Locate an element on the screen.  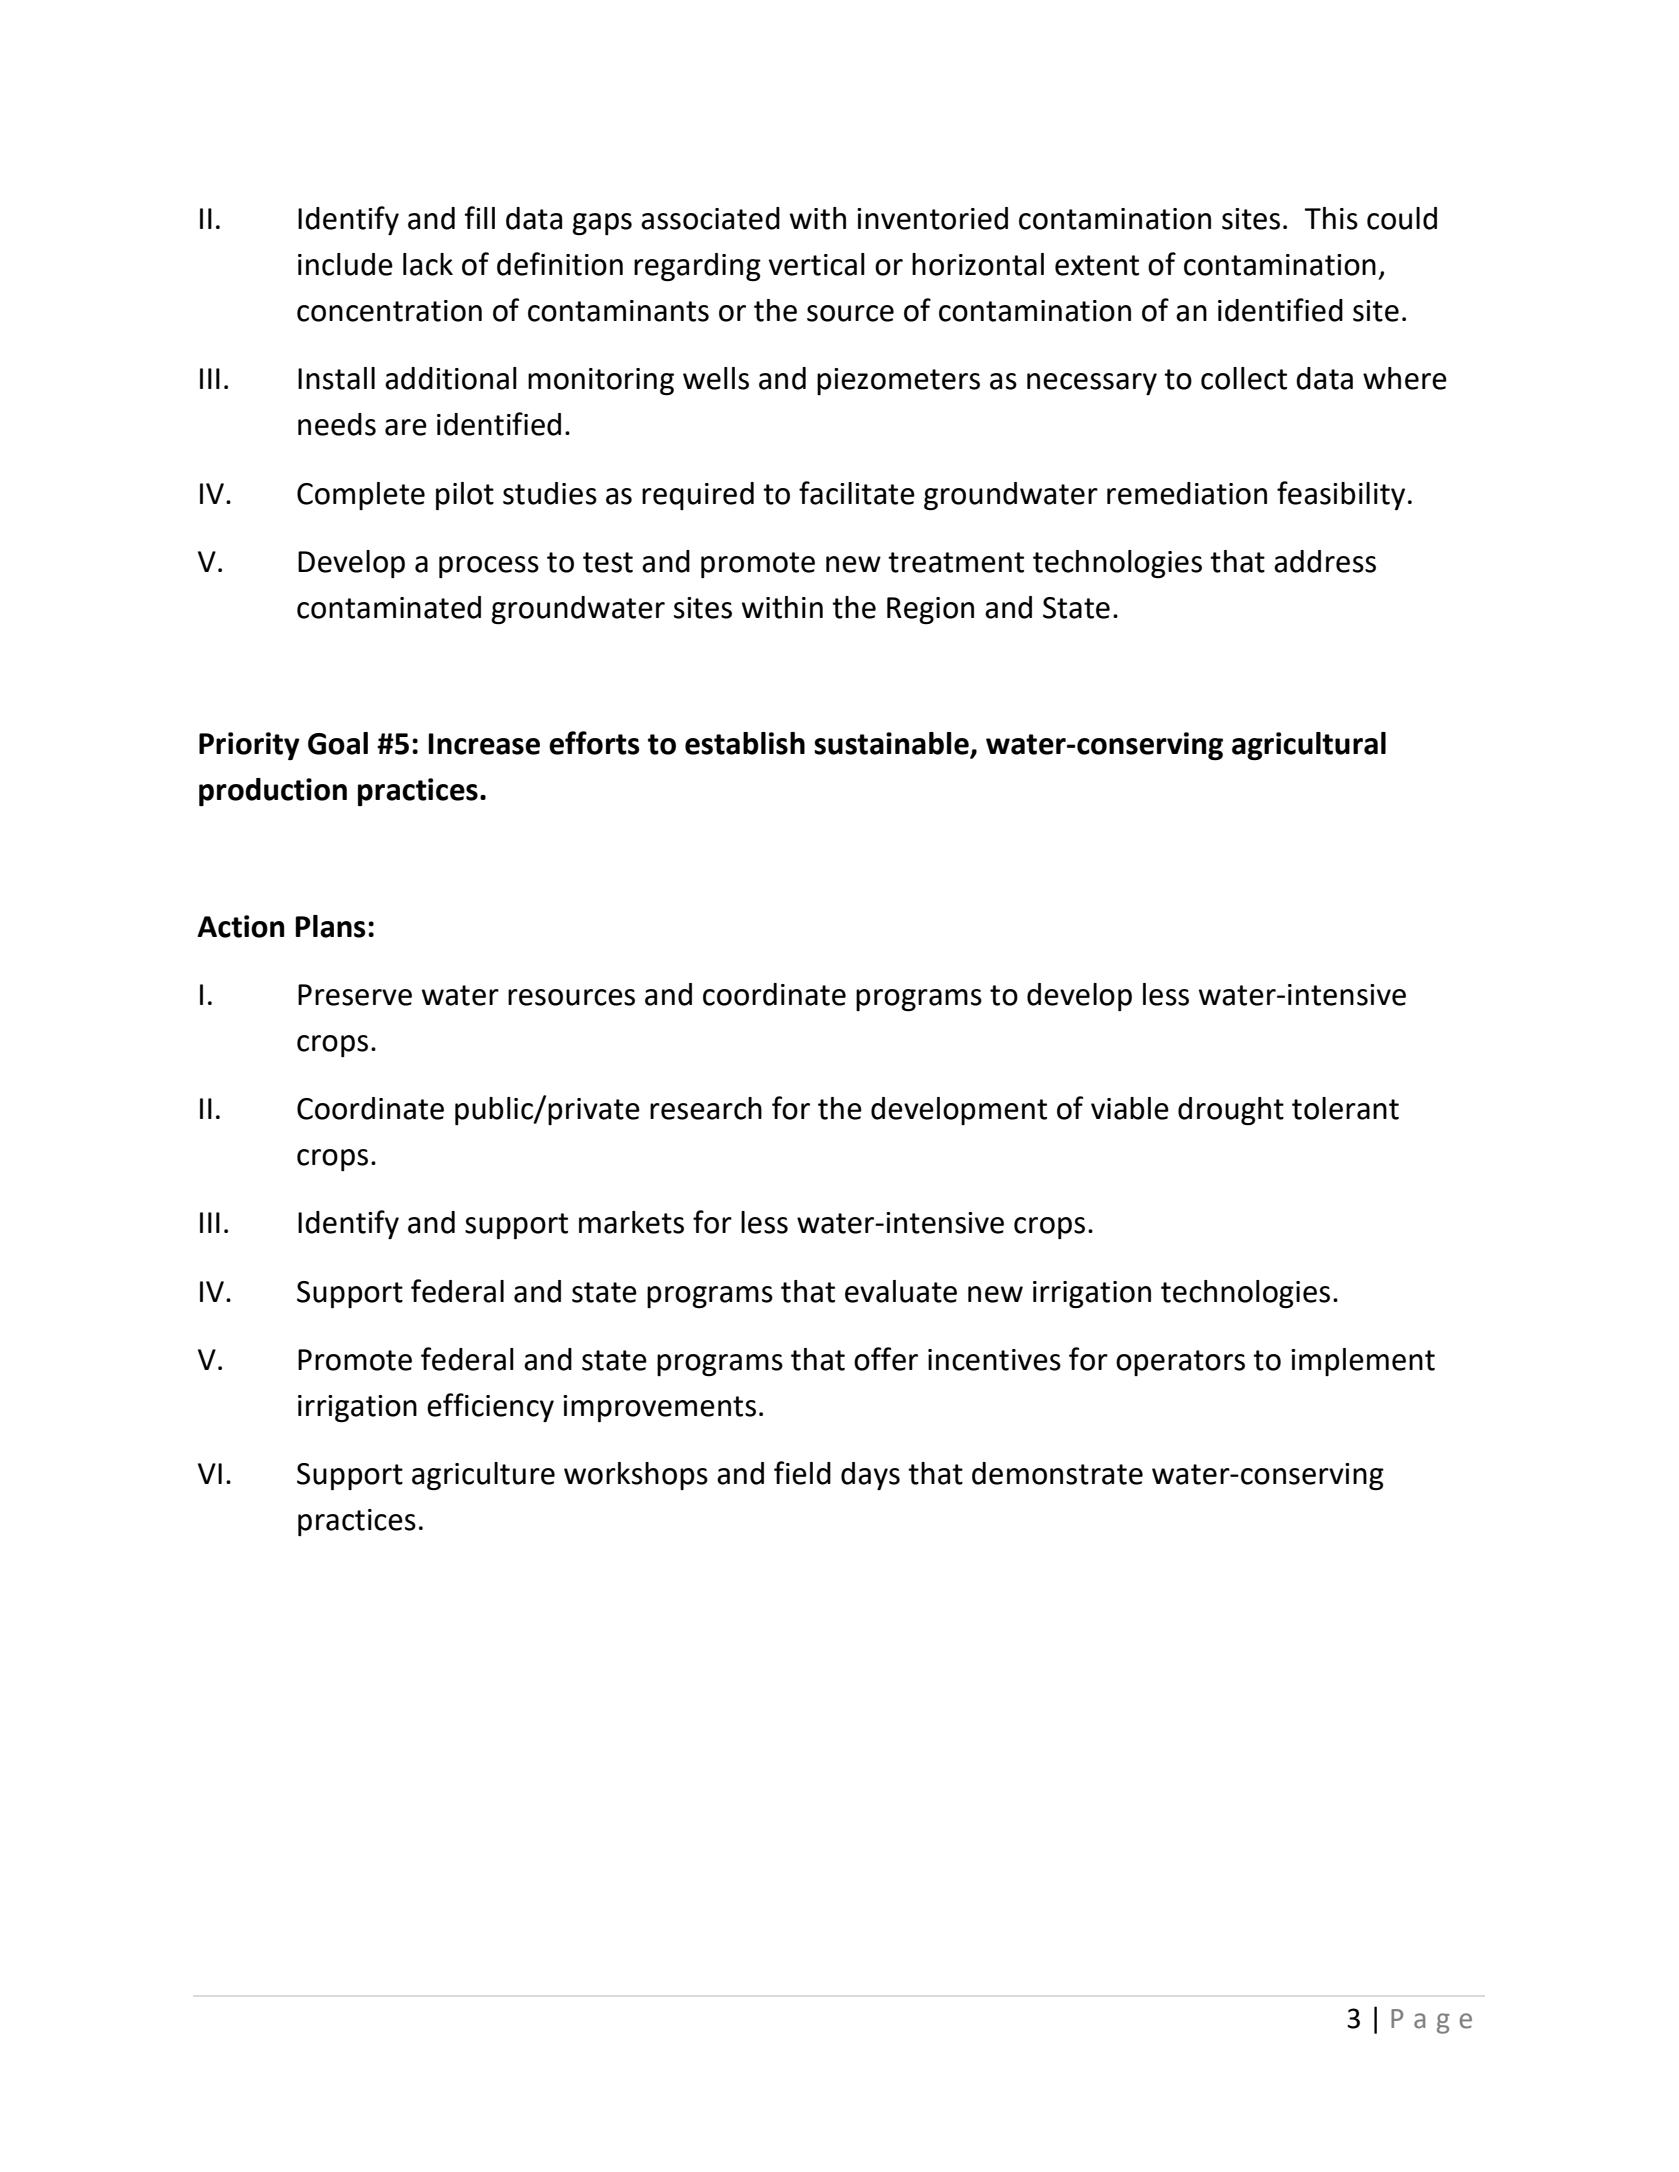
drought is located at coordinates (1231, 1111).
